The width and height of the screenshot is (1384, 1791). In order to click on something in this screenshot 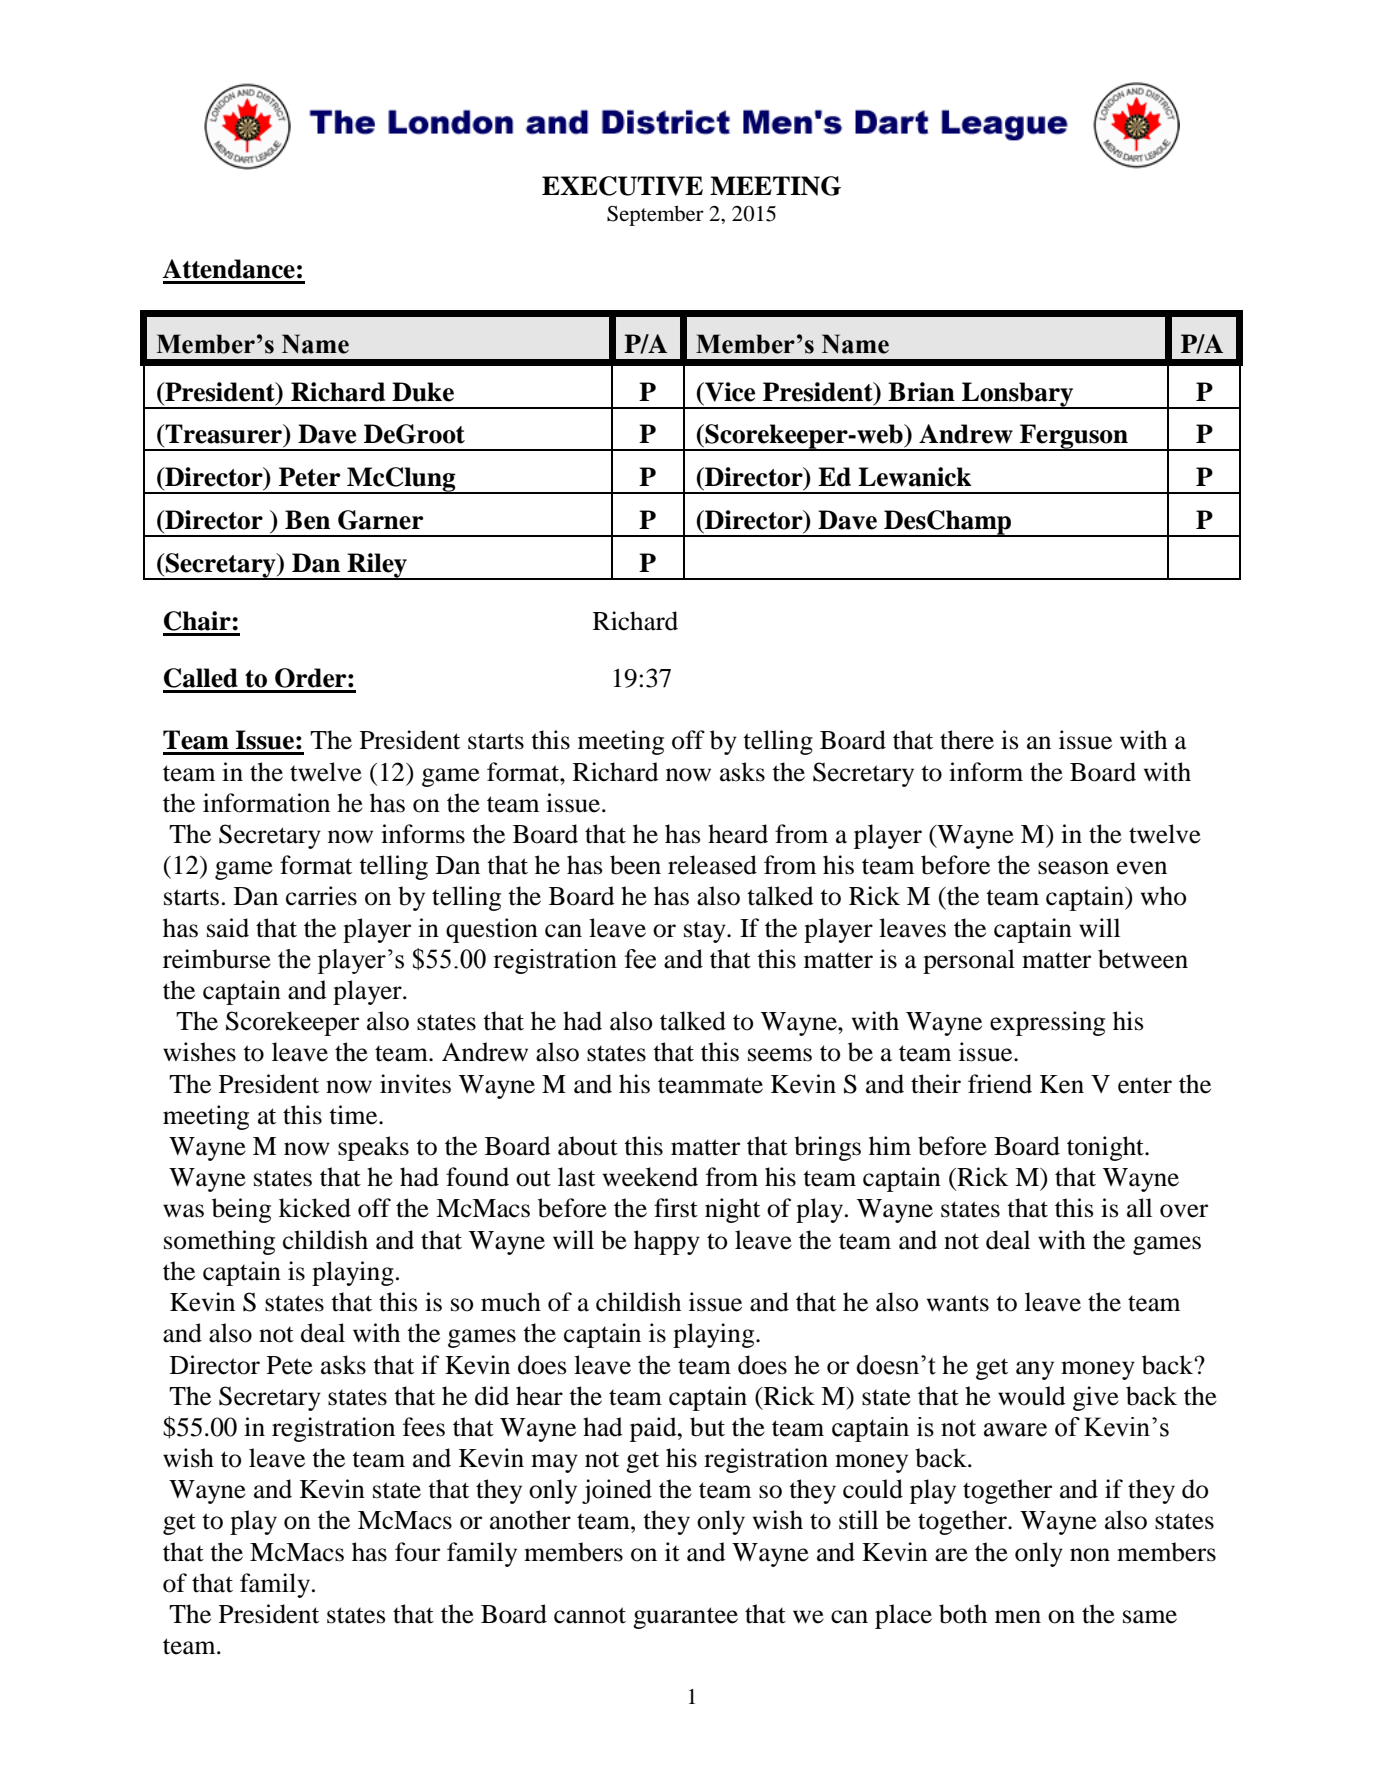, I will do `click(219, 1242)`.
